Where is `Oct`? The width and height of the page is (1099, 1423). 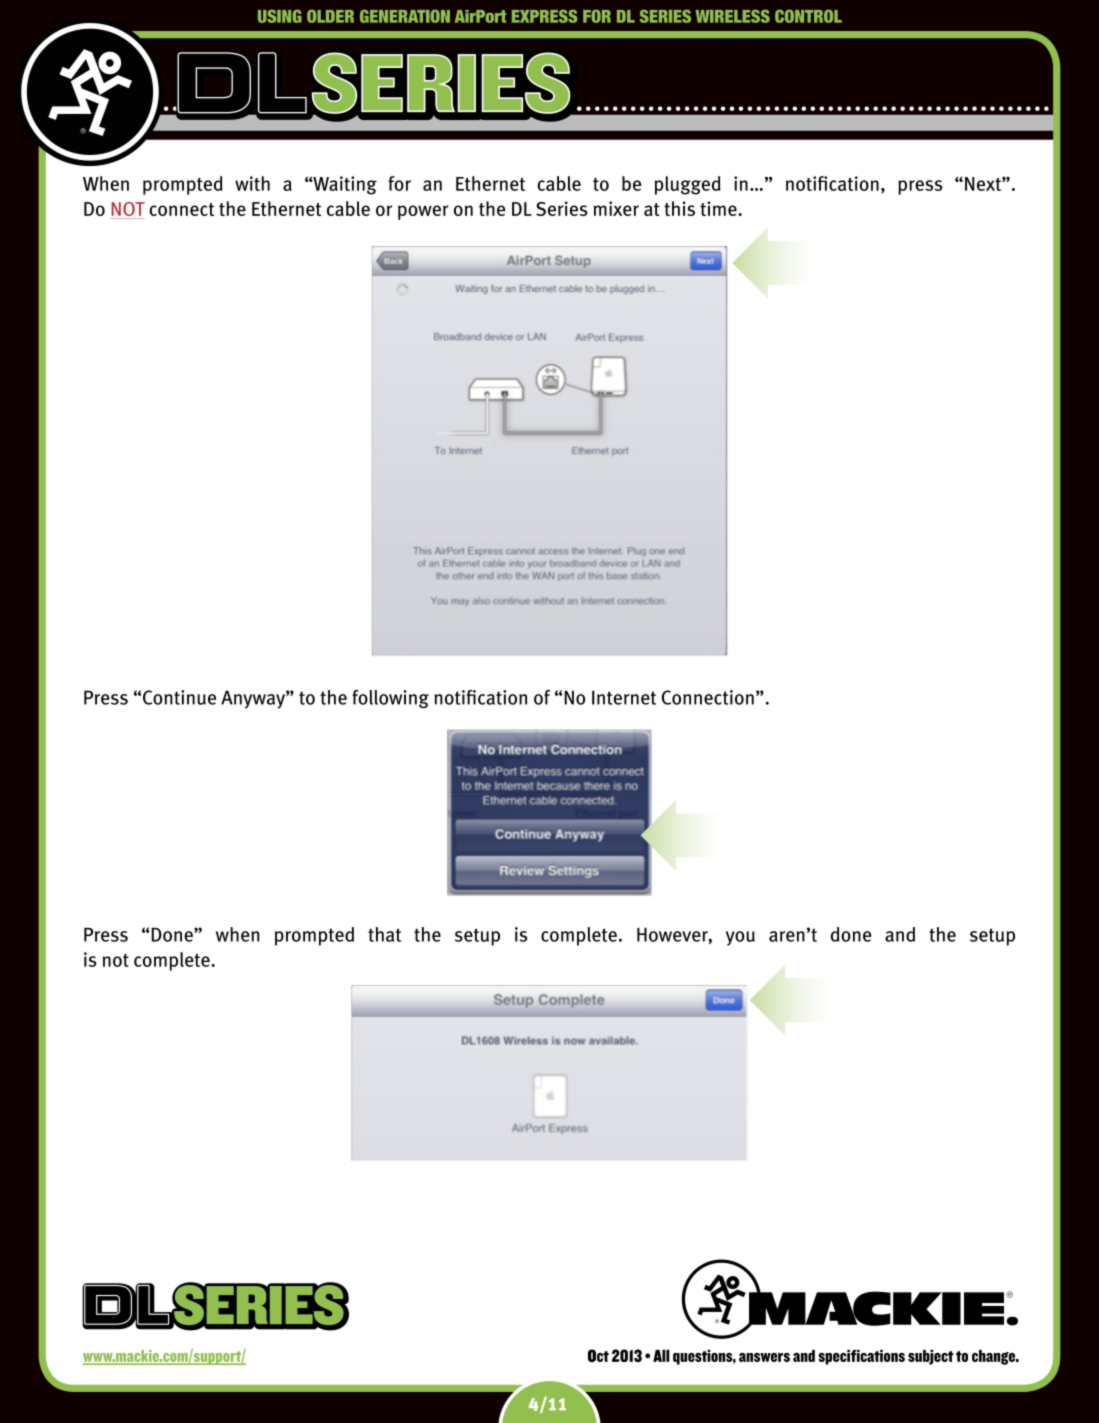 Oct is located at coordinates (598, 1355).
